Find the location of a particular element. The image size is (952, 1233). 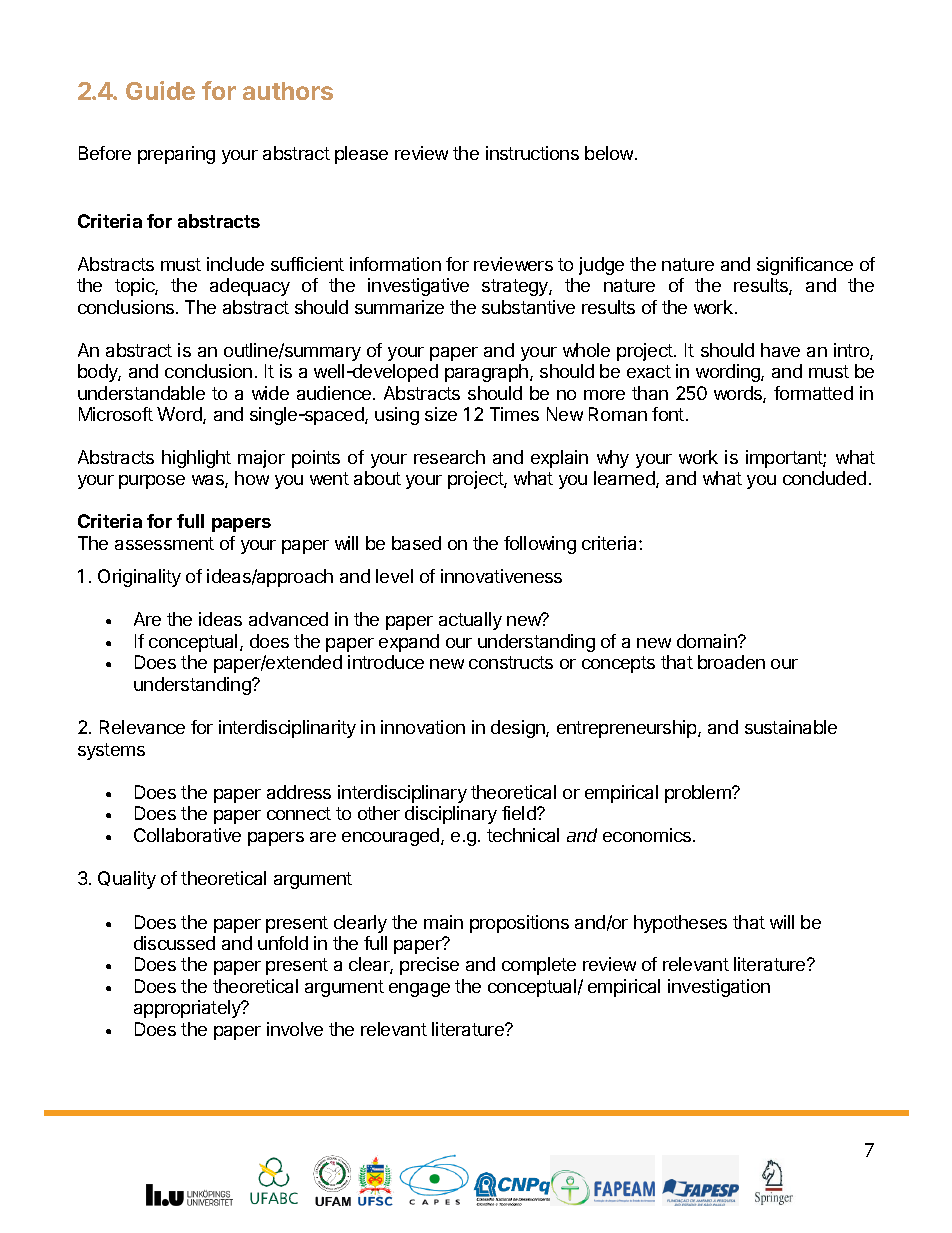

based is located at coordinates (416, 543).
